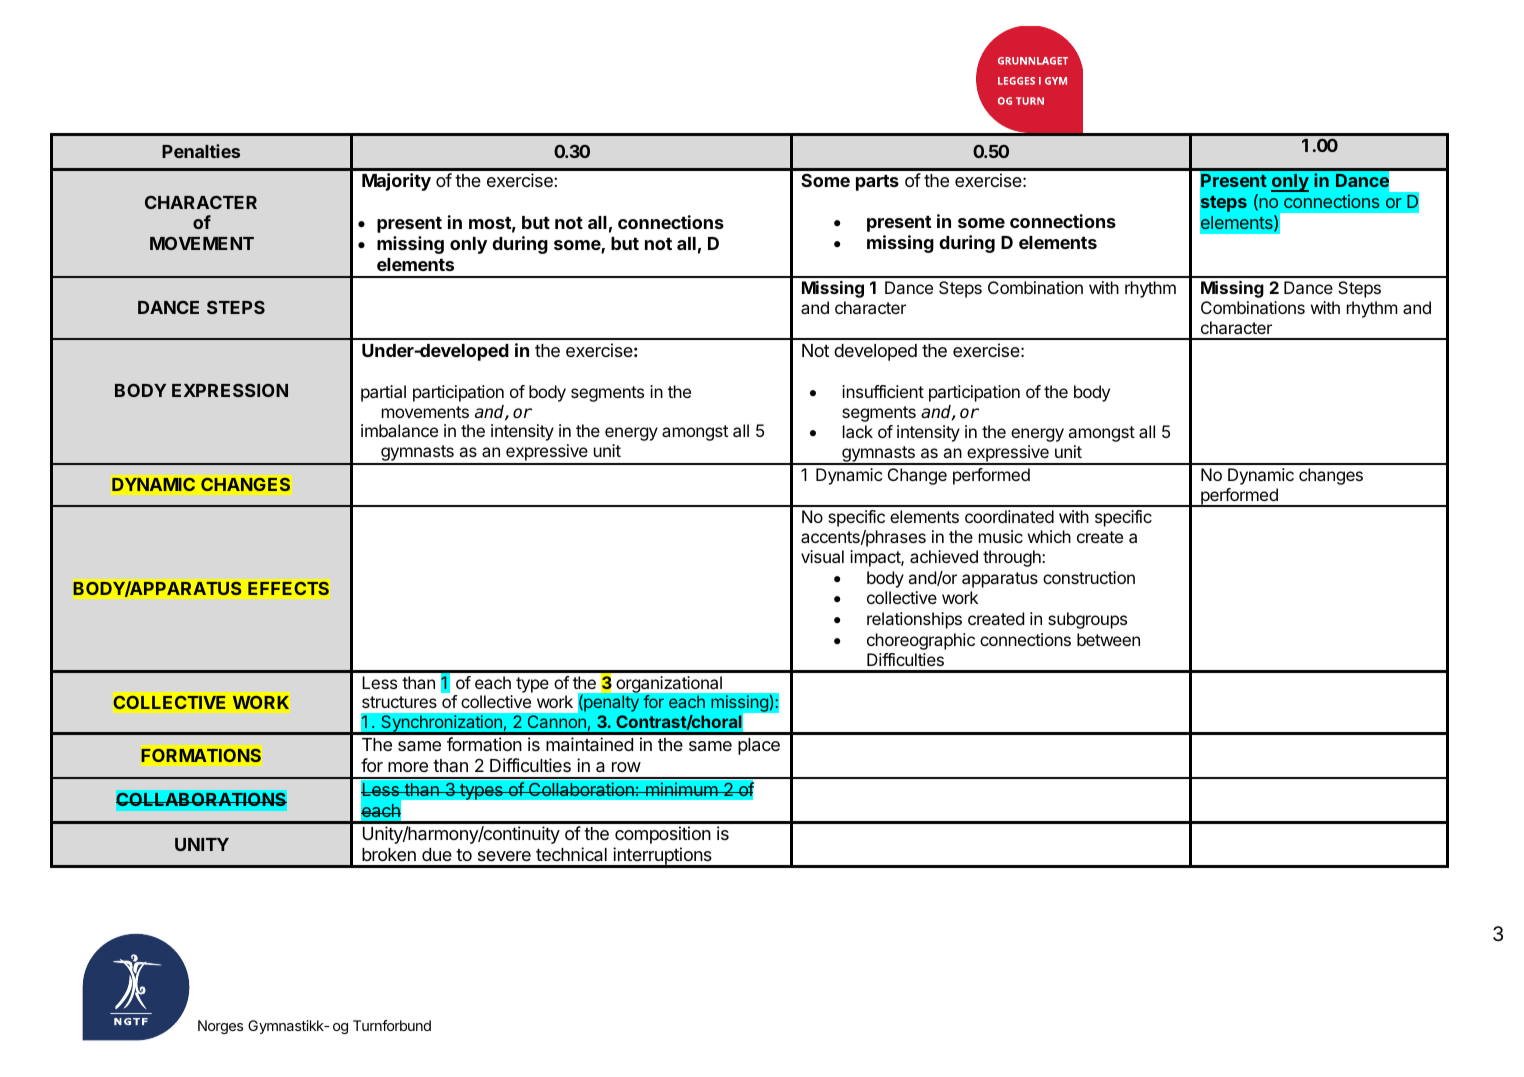 The height and width of the screenshot is (1077, 1524). Describe the element at coordinates (877, 183) in the screenshot. I see `parts` at that location.
